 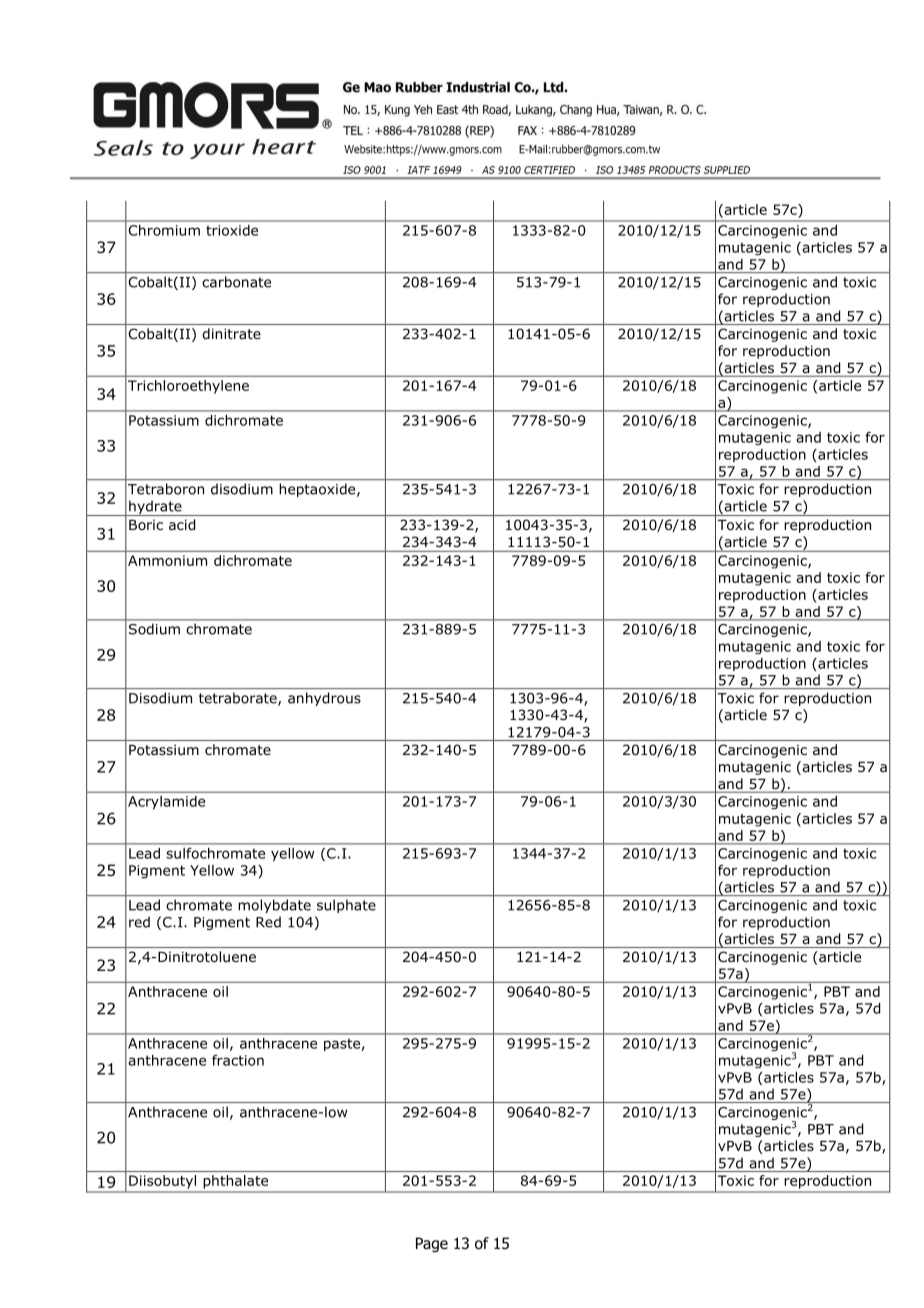 I want to click on carbonate, so click(x=236, y=282).
